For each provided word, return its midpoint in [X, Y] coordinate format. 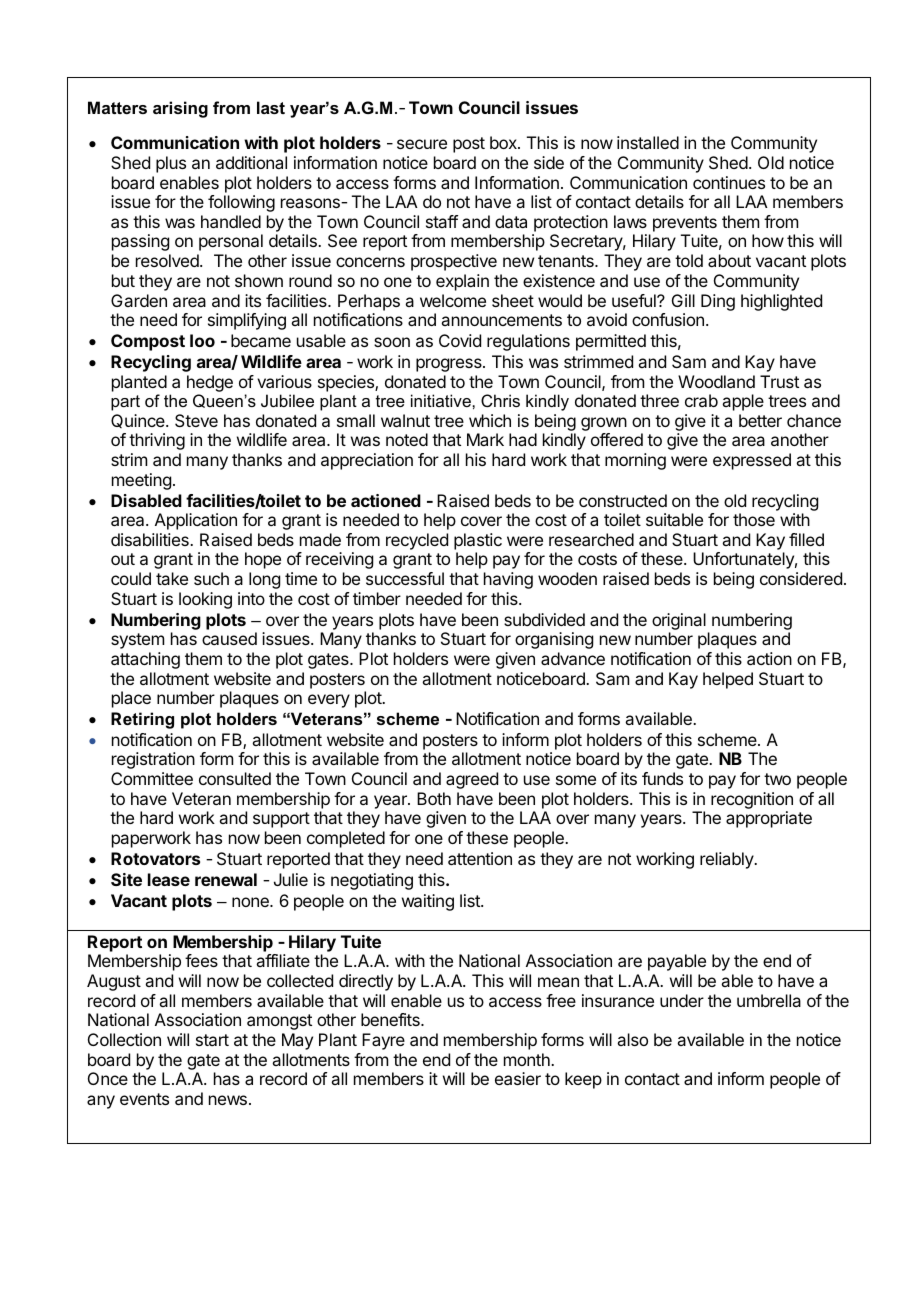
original [679, 621]
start [212, 1040]
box [504, 142]
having [508, 580]
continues [729, 182]
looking [205, 600]
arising [180, 109]
